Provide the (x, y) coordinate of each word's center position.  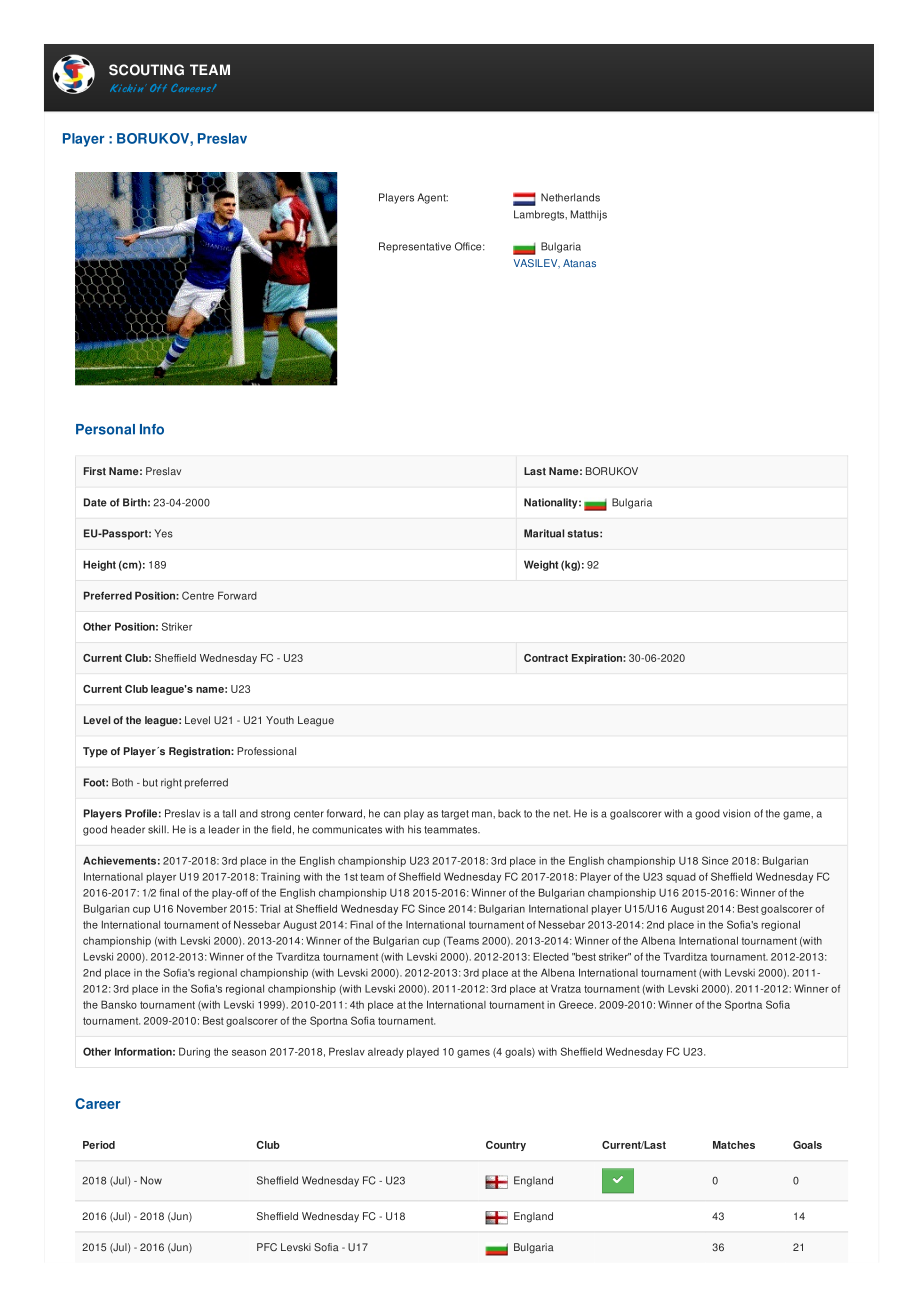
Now (151, 1180)
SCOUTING (146, 70)
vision (736, 813)
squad (681, 878)
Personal (105, 429)
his (414, 829)
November (202, 908)
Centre (198, 595)
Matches (734, 1145)
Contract (546, 658)
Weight (541, 565)
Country (506, 1146)
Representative (415, 247)
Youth (280, 720)
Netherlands (570, 197)
